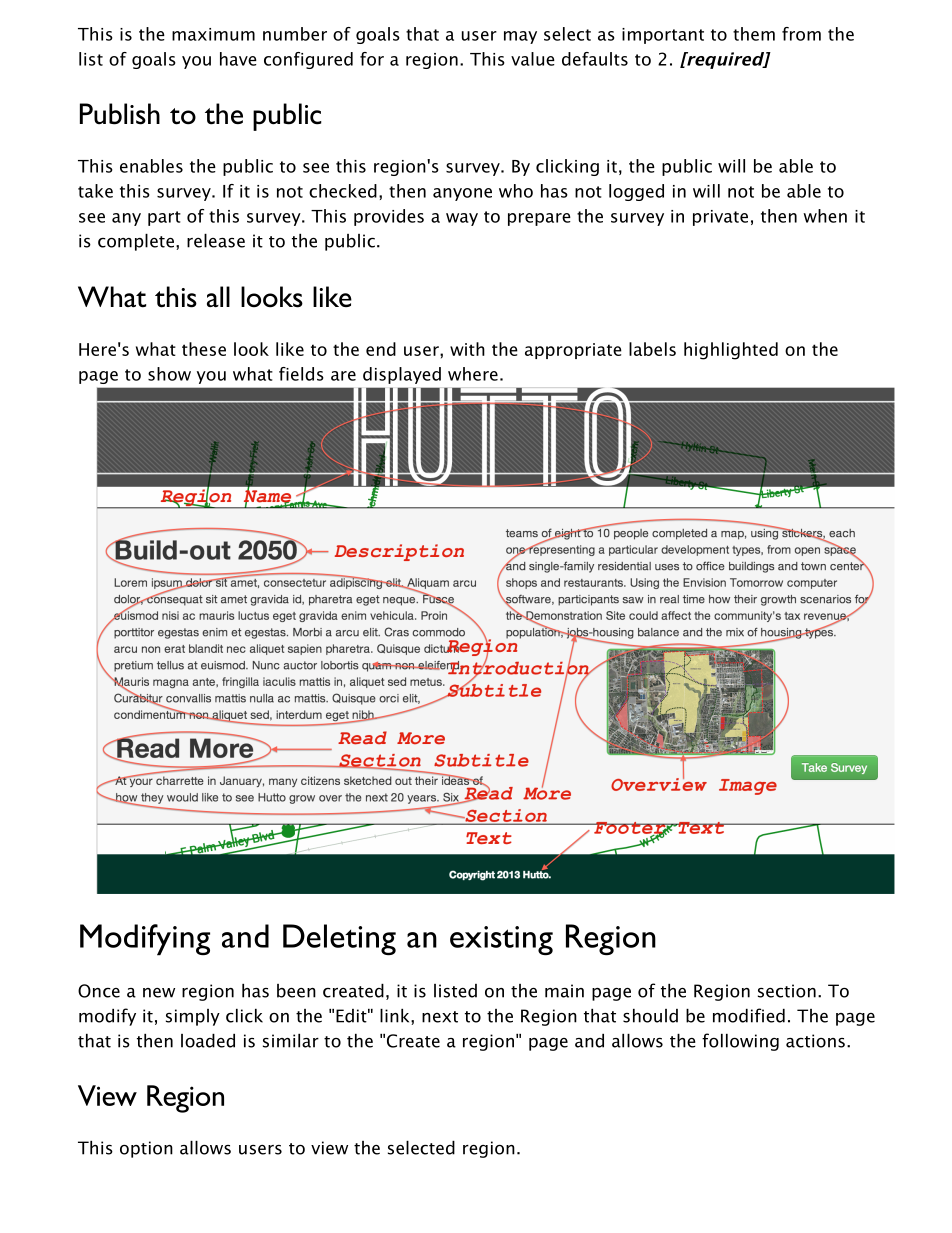  What do you see at coordinates (440, 1017) in the document?
I see `next` at bounding box center [440, 1017].
